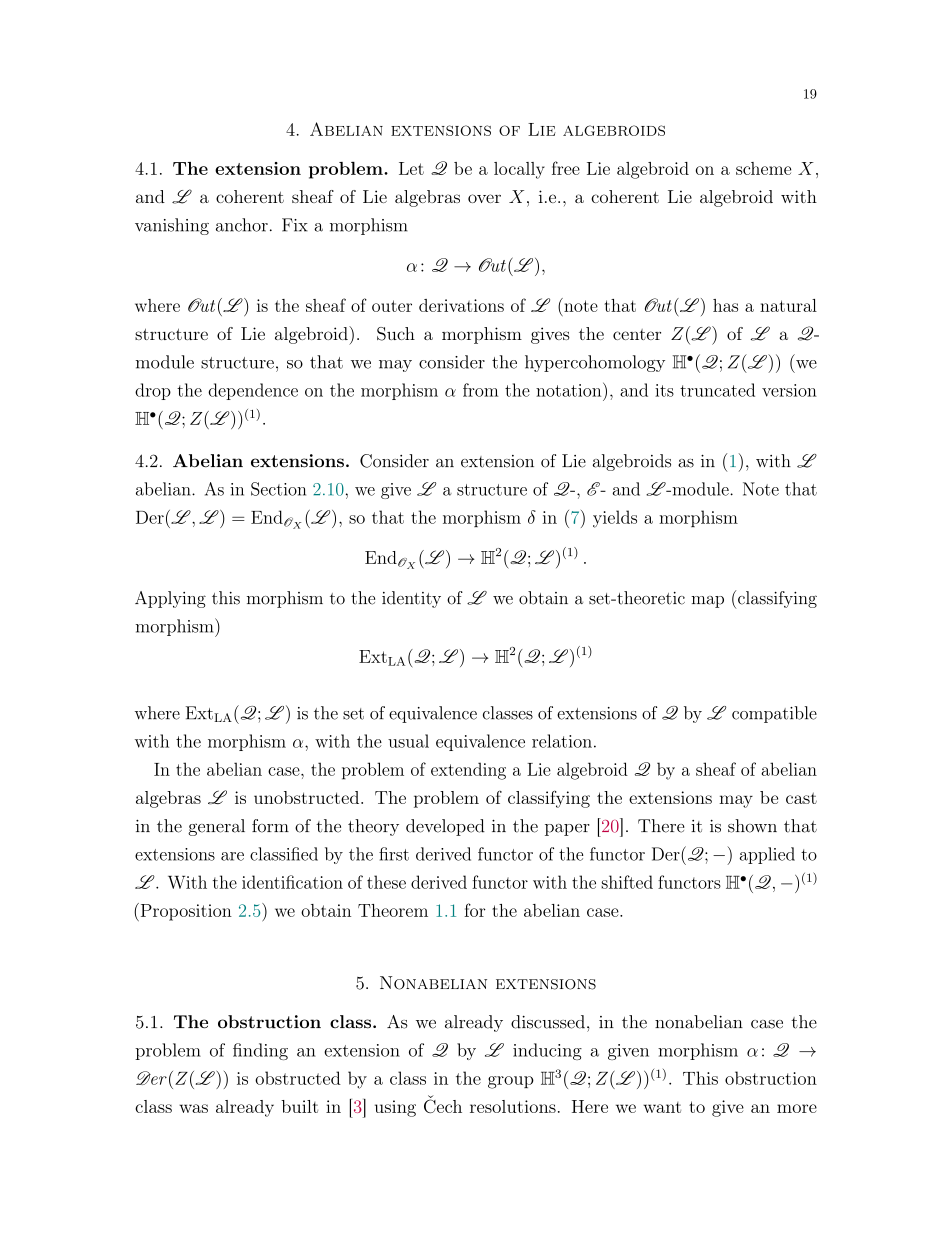  I want to click on Applying, so click(170, 599).
